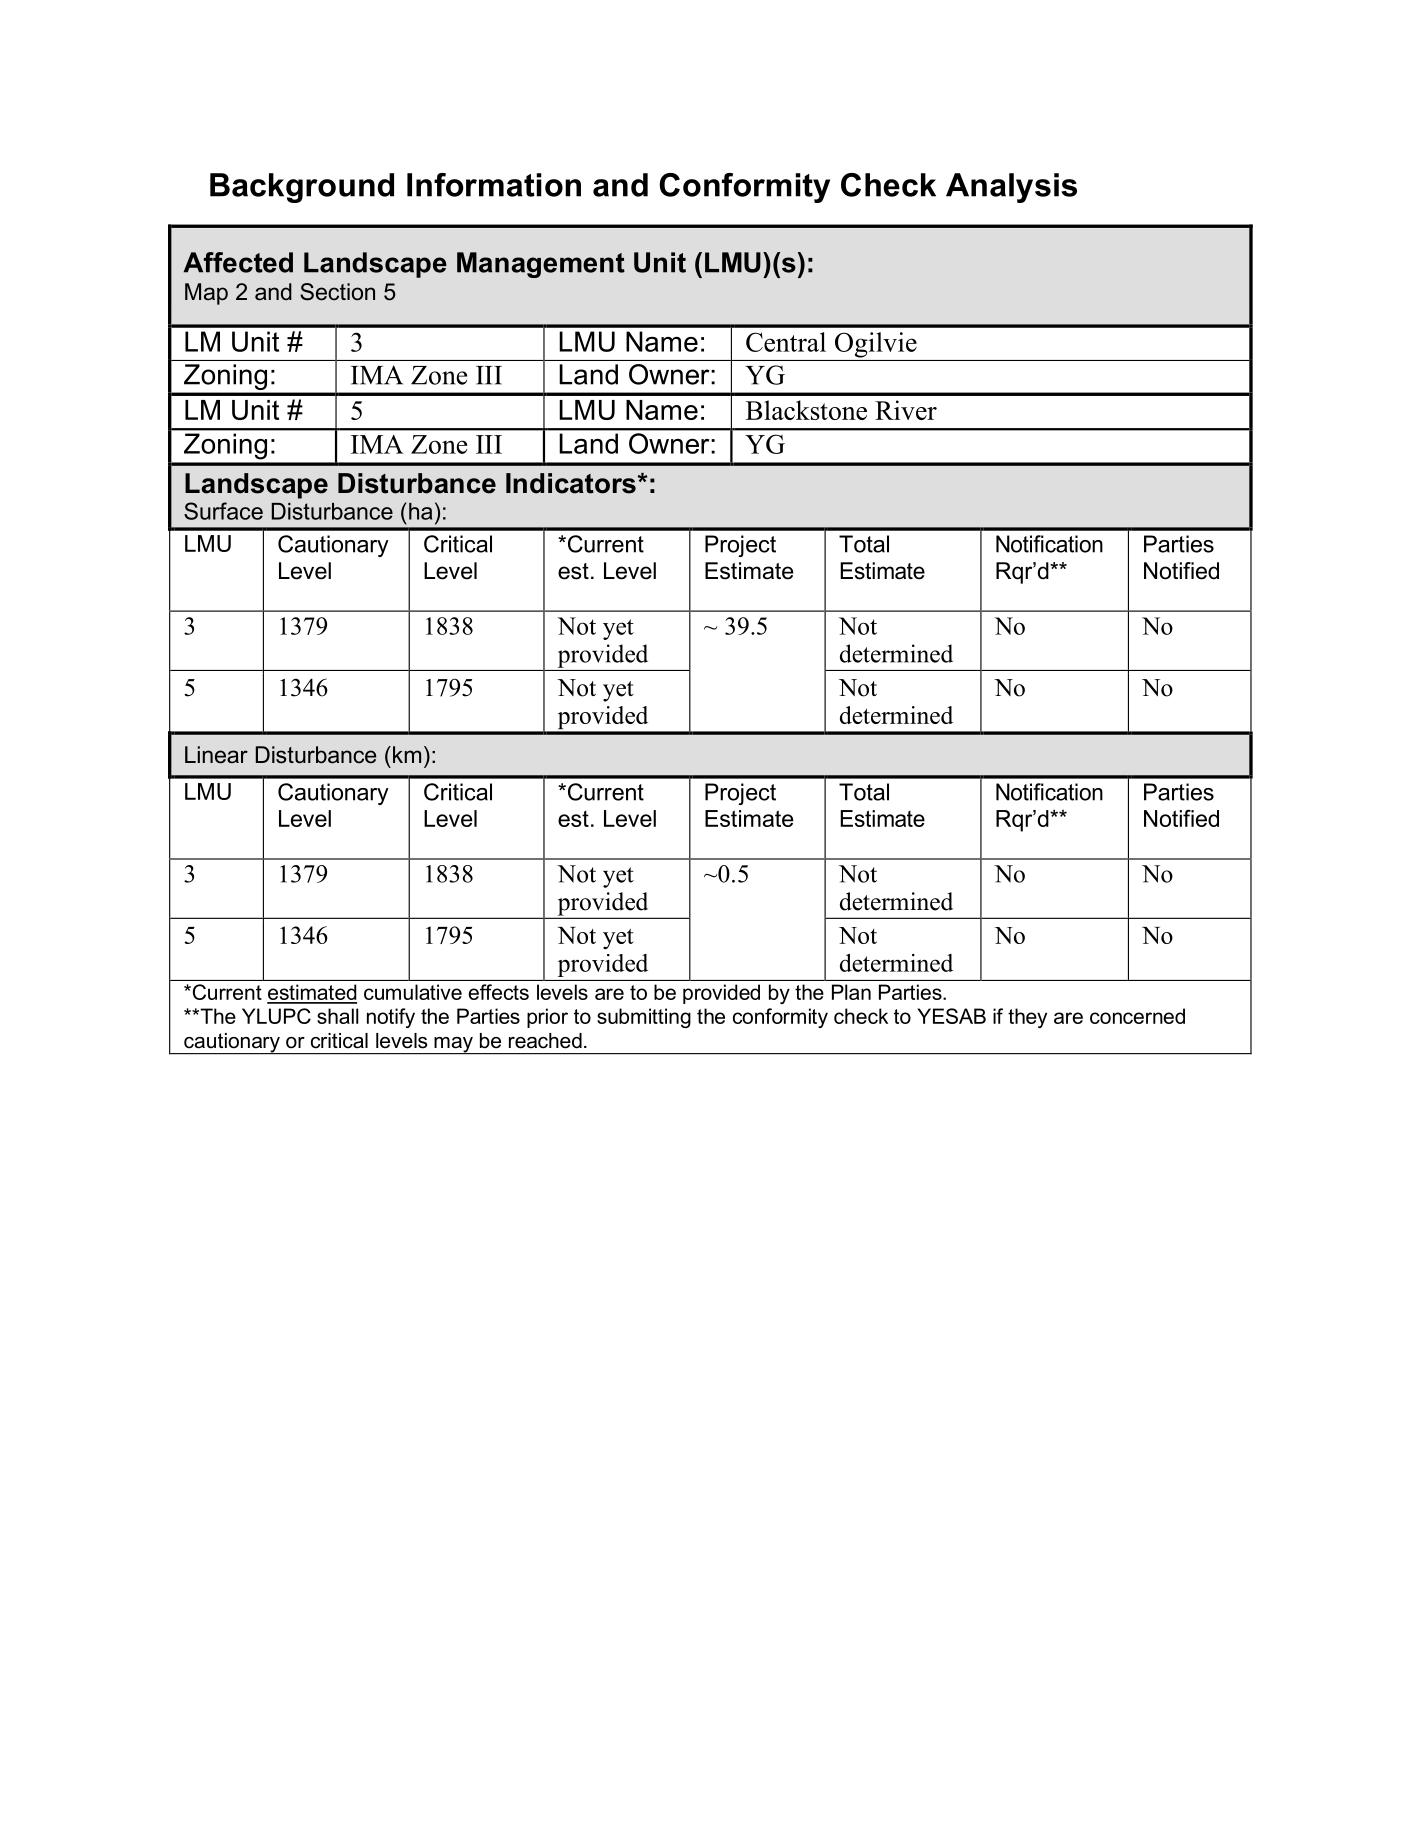  I want to click on effects, so click(498, 992).
